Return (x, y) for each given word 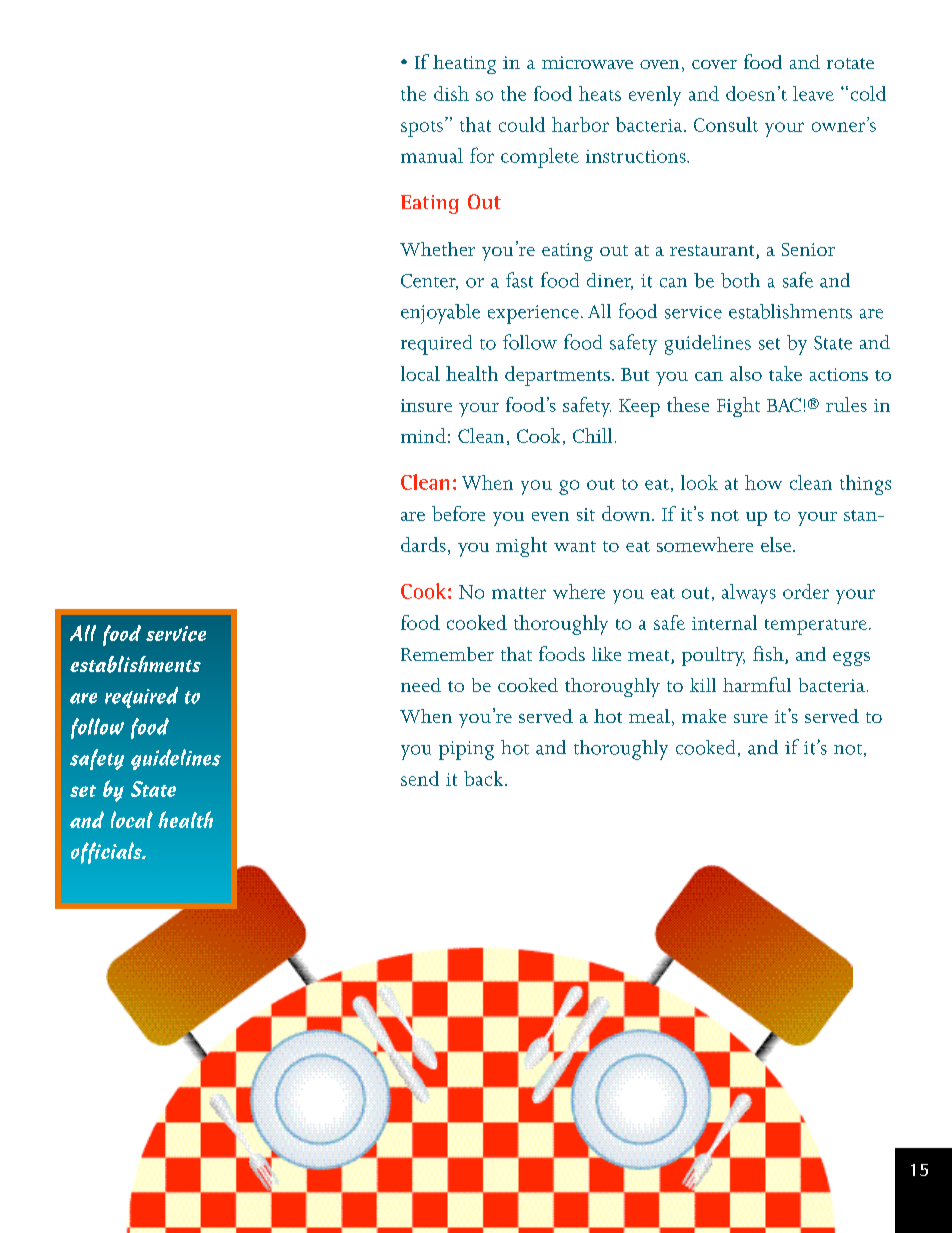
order (806, 591)
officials (107, 853)
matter (519, 593)
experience (533, 314)
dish (451, 93)
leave (813, 93)
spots (422, 129)
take (785, 373)
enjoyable (440, 314)
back (483, 778)
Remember (447, 654)
